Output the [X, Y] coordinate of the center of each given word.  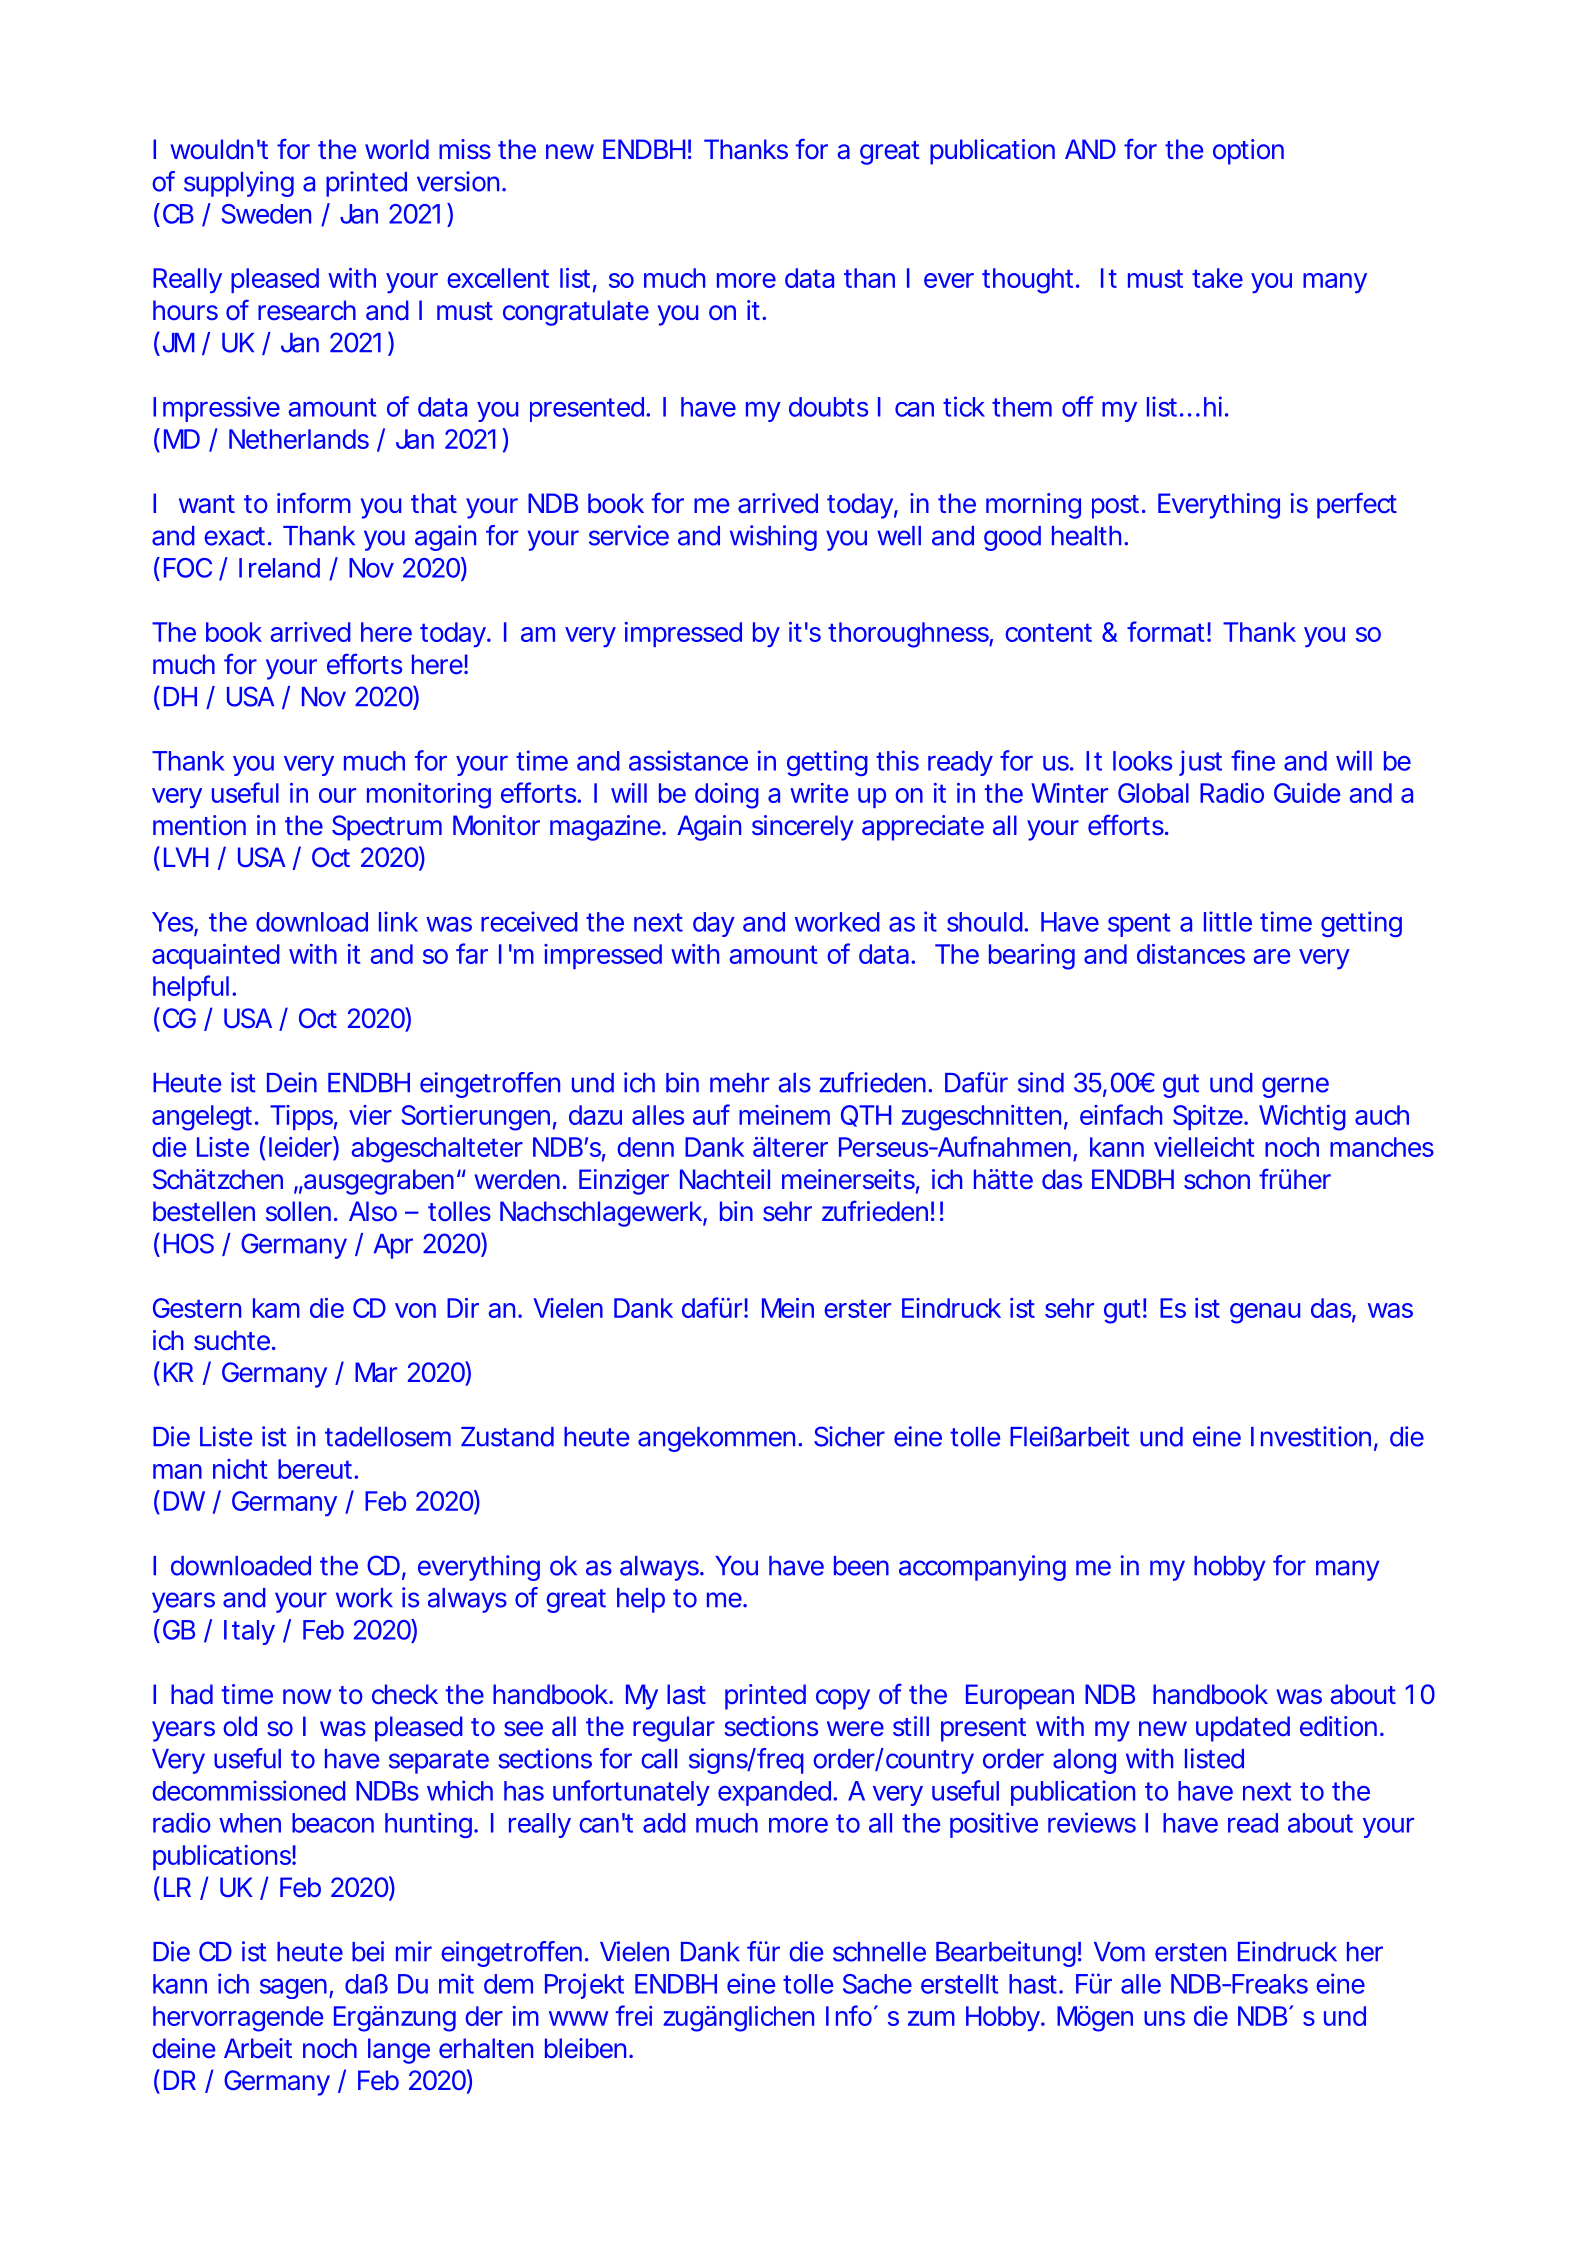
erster [857, 1308]
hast [1033, 1984]
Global [1153, 793]
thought [1027, 281]
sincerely [802, 828]
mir [414, 1951]
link [398, 921]
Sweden [266, 214]
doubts [828, 407]
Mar [376, 1372]
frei [634, 2015]
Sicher [849, 1436]
